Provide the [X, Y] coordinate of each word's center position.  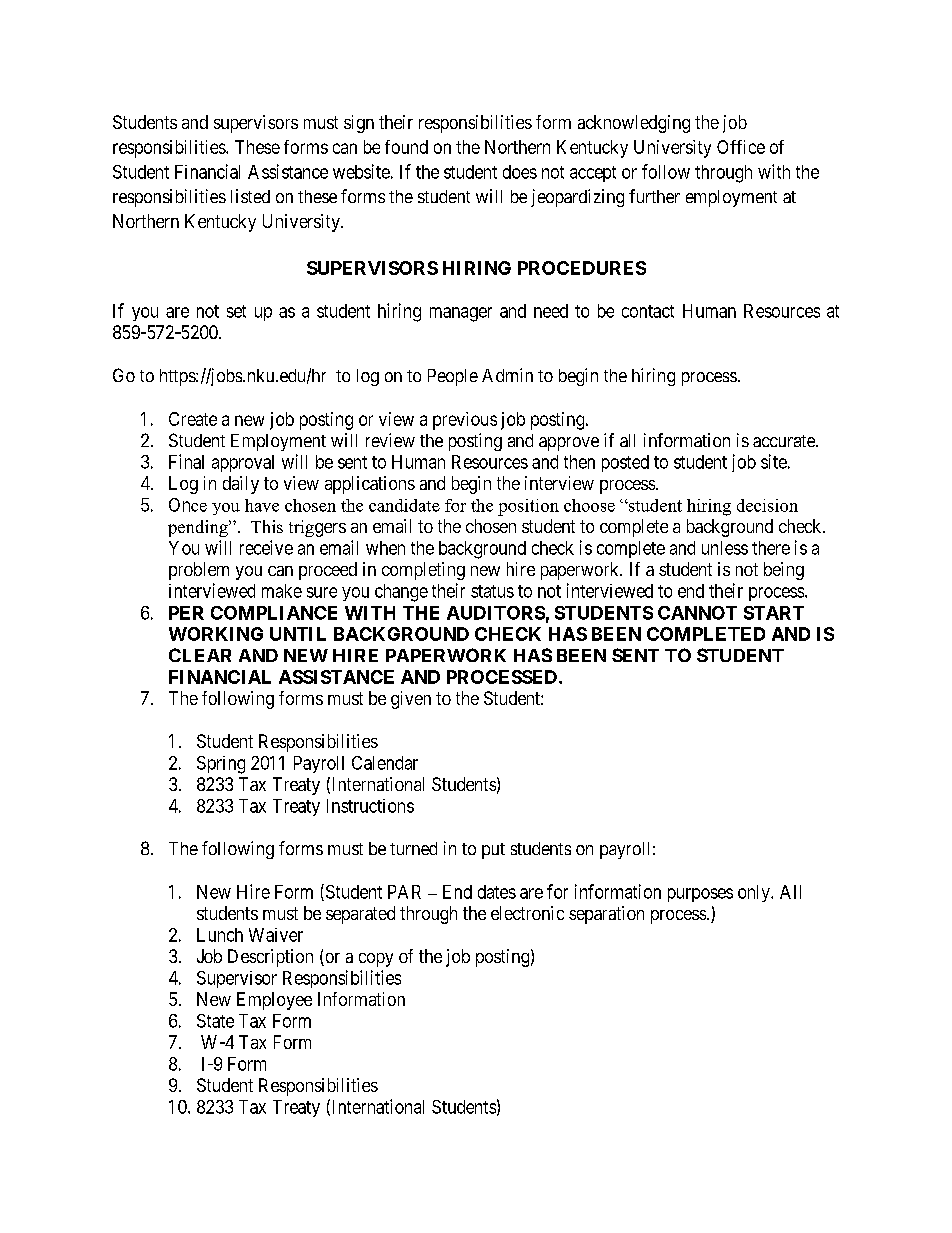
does [520, 172]
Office [741, 147]
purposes [700, 895]
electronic [527, 913]
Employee [274, 1001]
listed [250, 196]
